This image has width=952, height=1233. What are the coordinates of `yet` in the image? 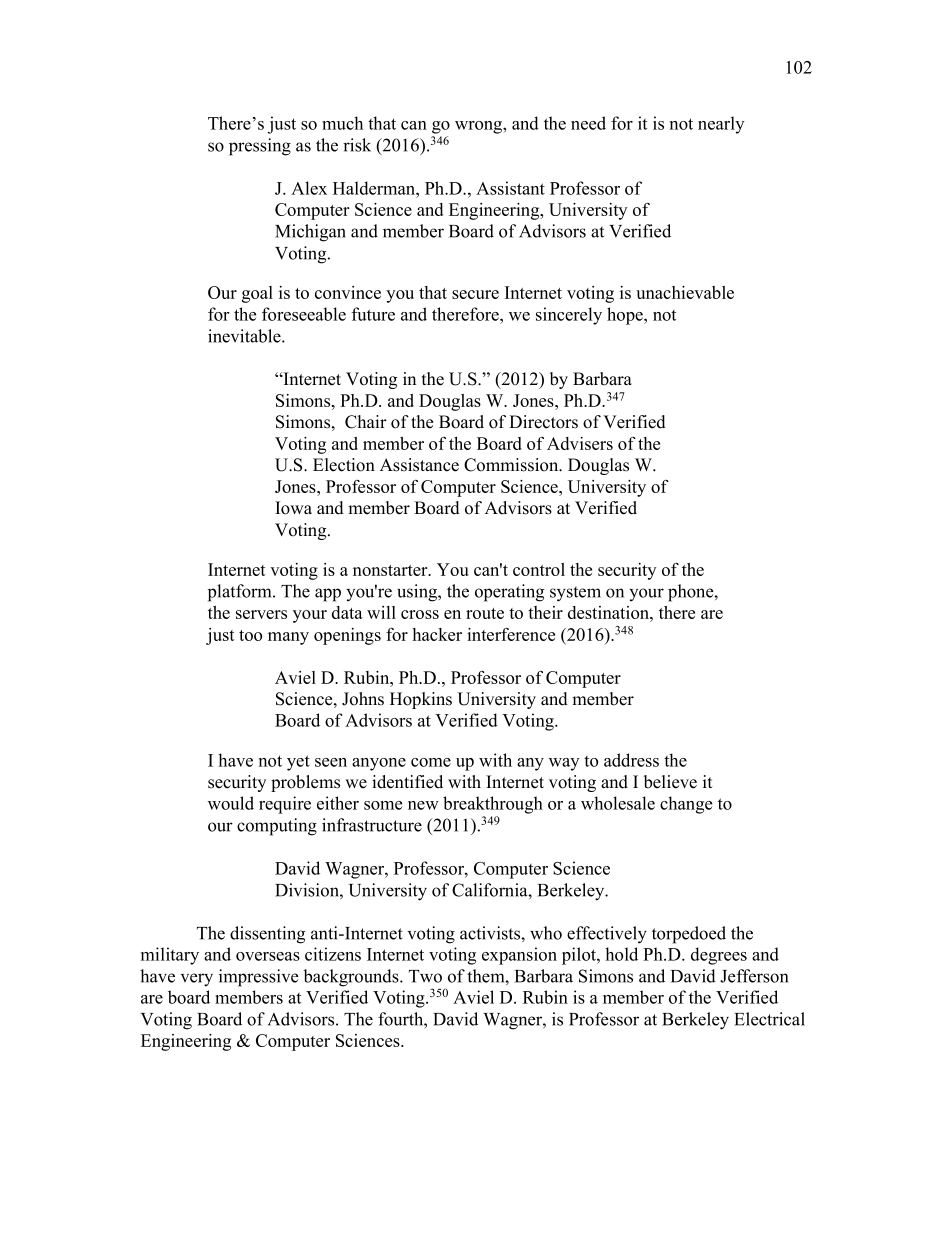 It's located at (298, 763).
